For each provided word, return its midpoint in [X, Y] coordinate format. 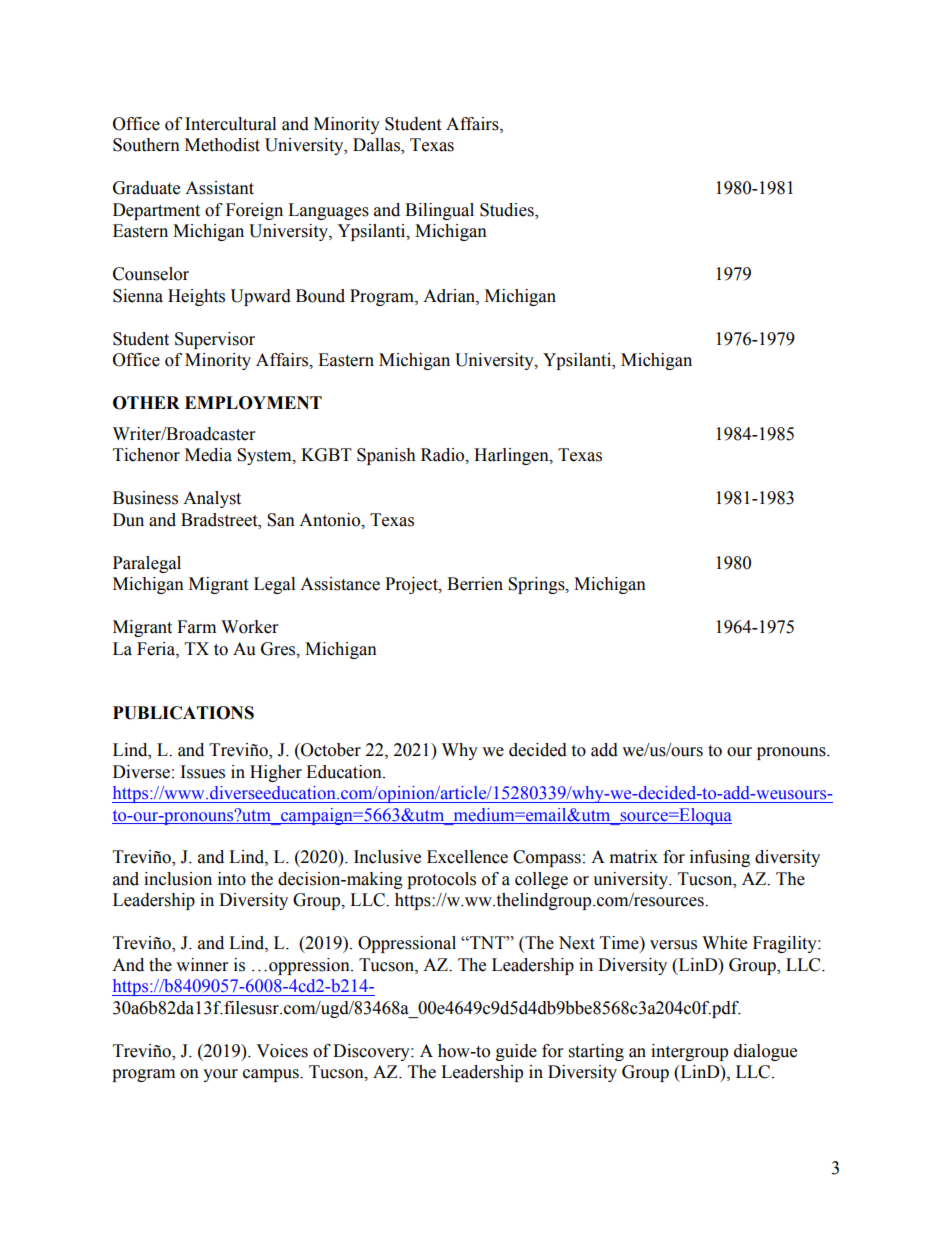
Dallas [377, 146]
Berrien [475, 584]
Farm [196, 627]
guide [516, 1052]
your [220, 1075]
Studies [508, 210]
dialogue [765, 1052]
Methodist [222, 145]
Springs [537, 585]
